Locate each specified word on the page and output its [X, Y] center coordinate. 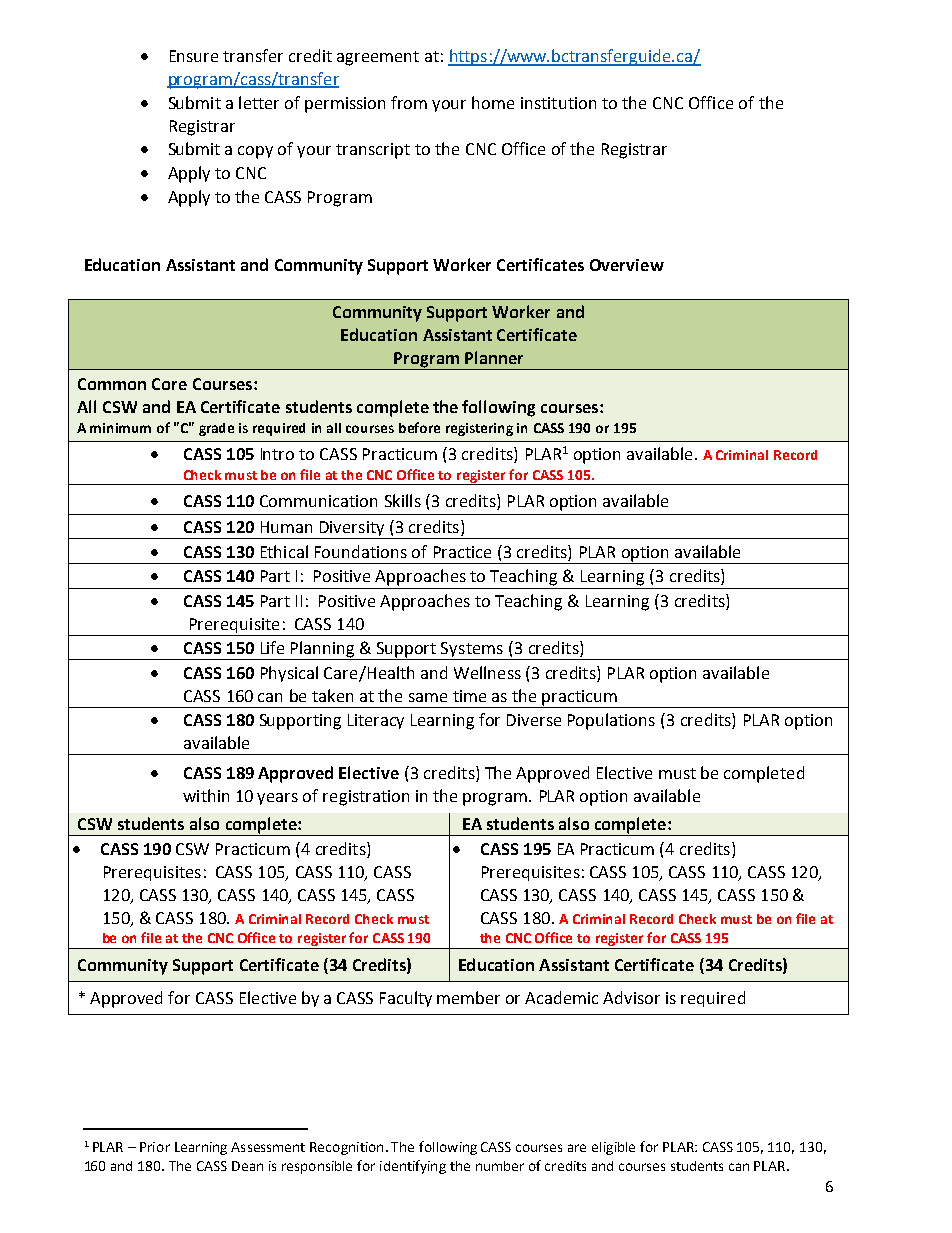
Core [169, 384]
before [419, 427]
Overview [627, 265]
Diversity [352, 530]
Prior [155, 1147]
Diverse [534, 720]
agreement [378, 58]
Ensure [194, 56]
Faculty [406, 999]
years [277, 799]
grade [216, 429]
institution [558, 103]
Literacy [376, 721]
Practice [462, 552]
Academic [561, 997]
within [206, 795]
